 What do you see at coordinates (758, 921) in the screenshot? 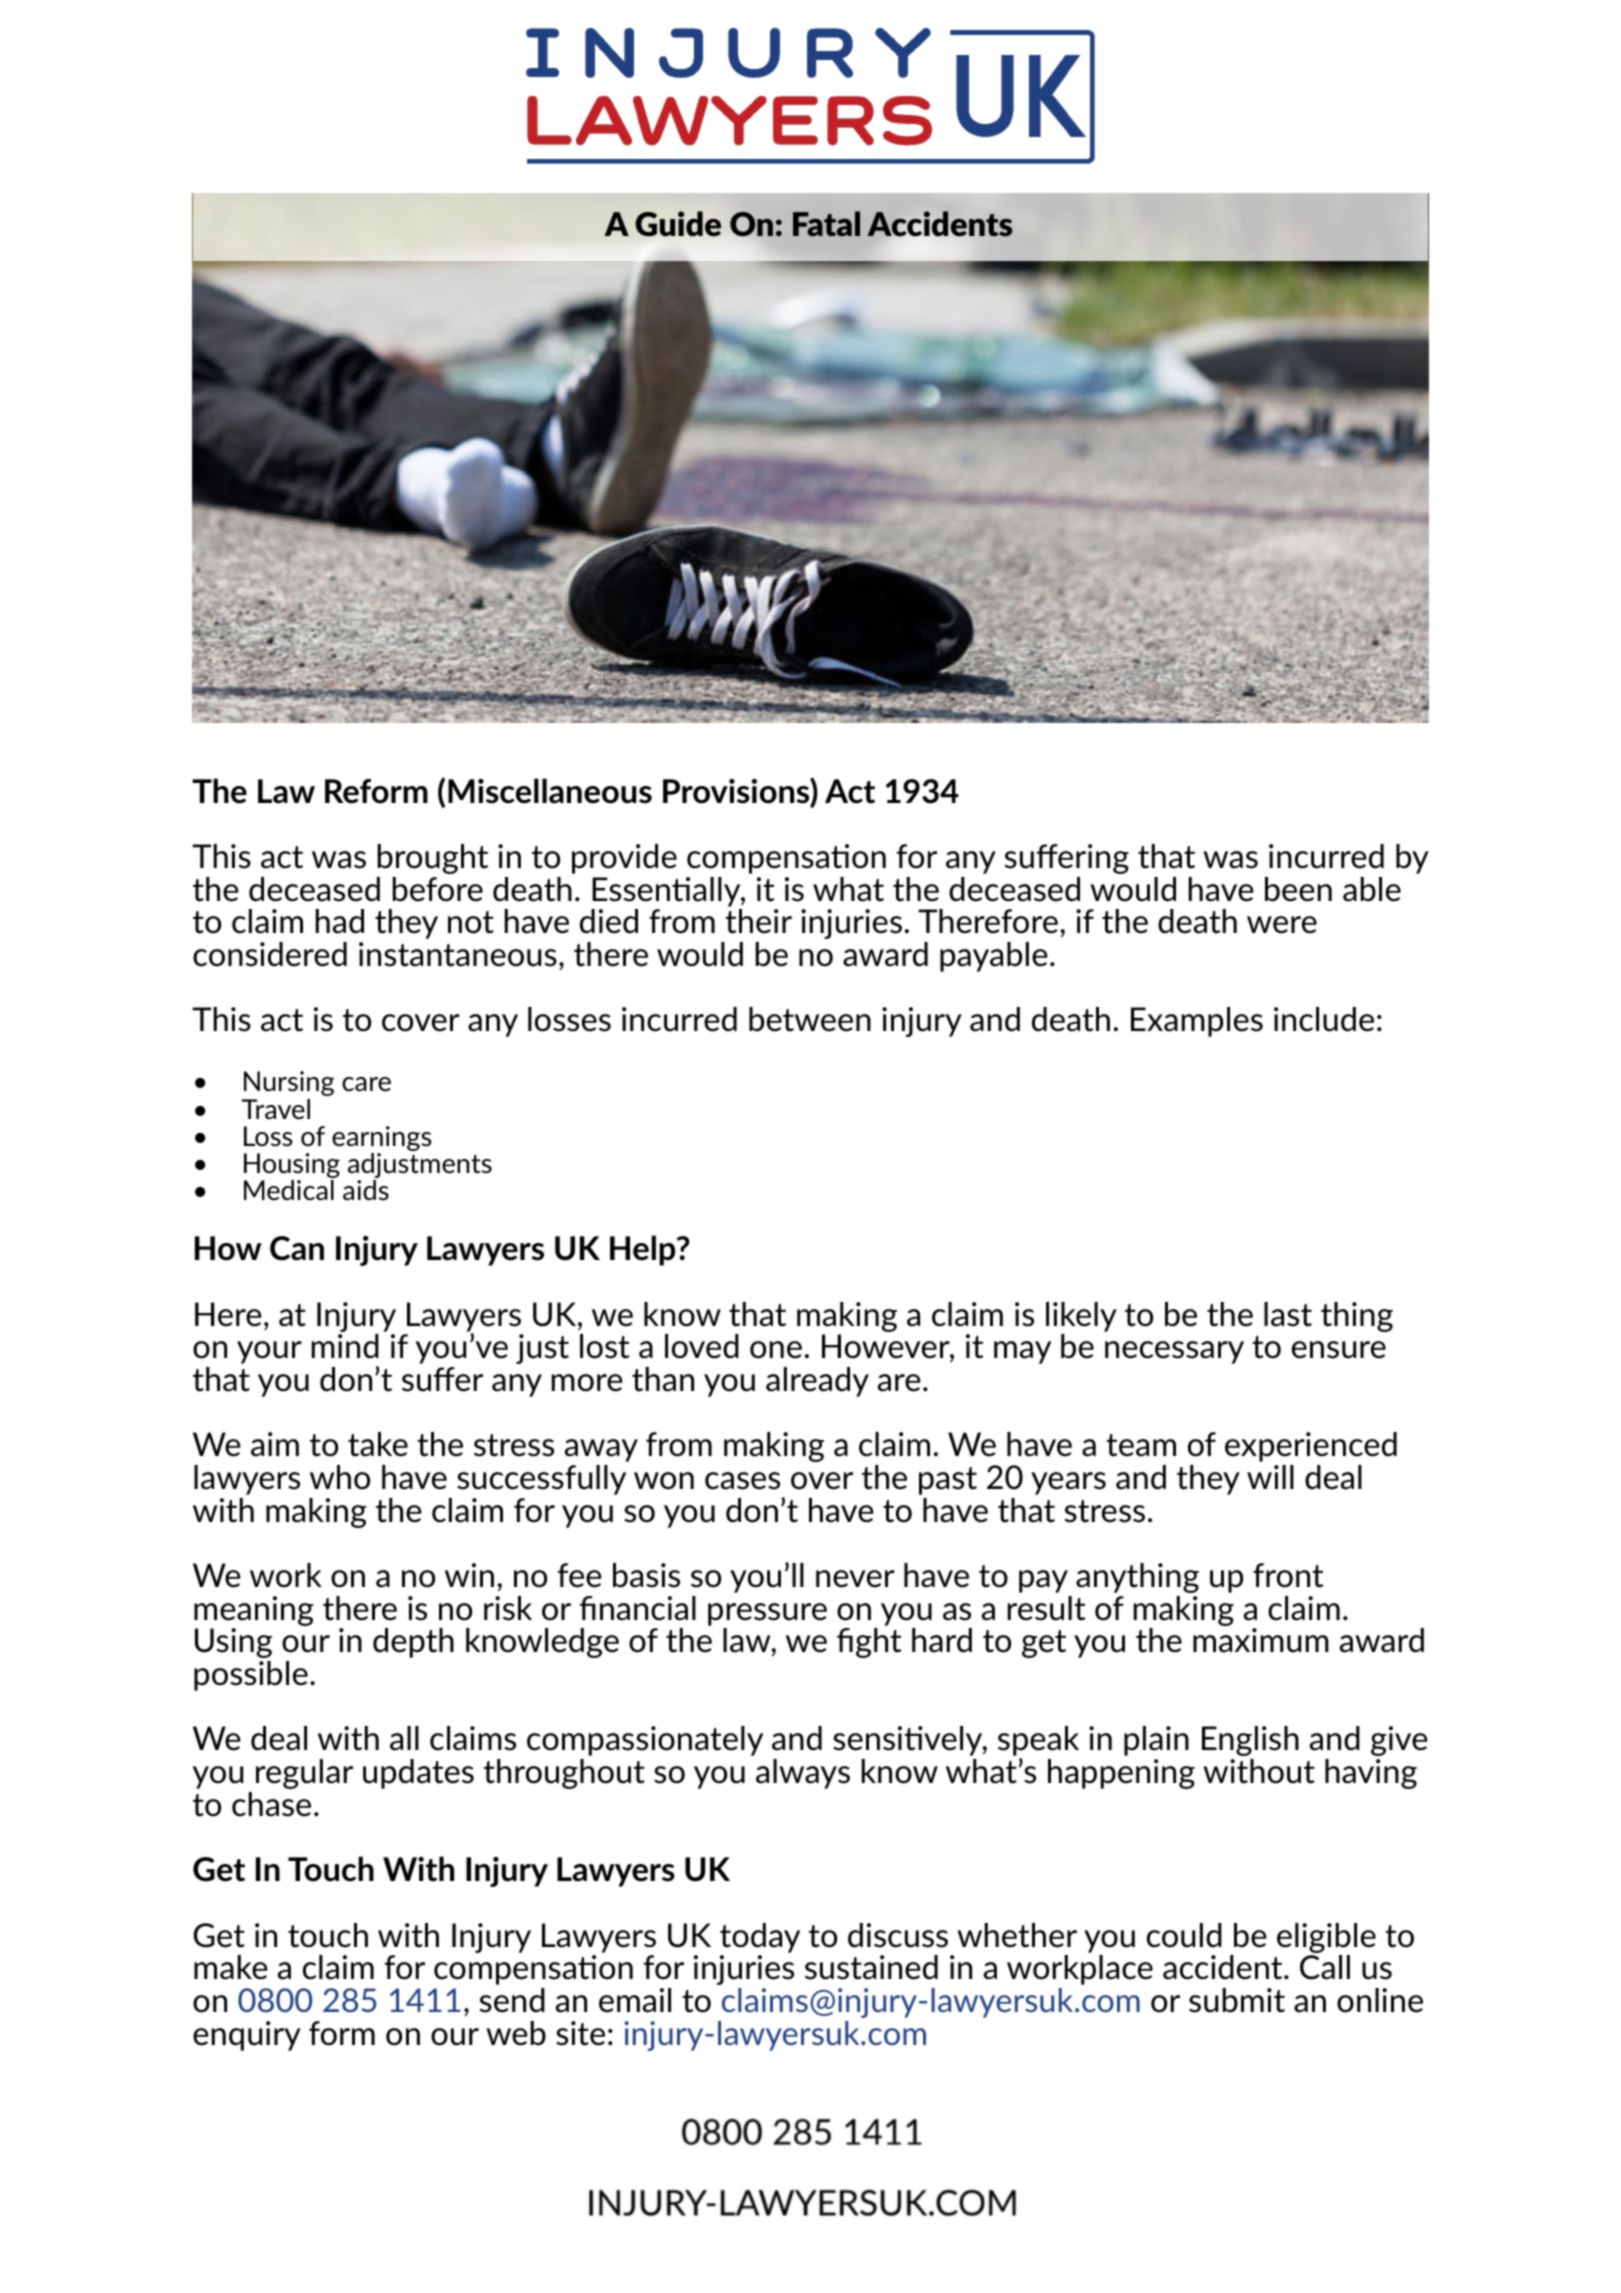
I see `their` at bounding box center [758, 921].
